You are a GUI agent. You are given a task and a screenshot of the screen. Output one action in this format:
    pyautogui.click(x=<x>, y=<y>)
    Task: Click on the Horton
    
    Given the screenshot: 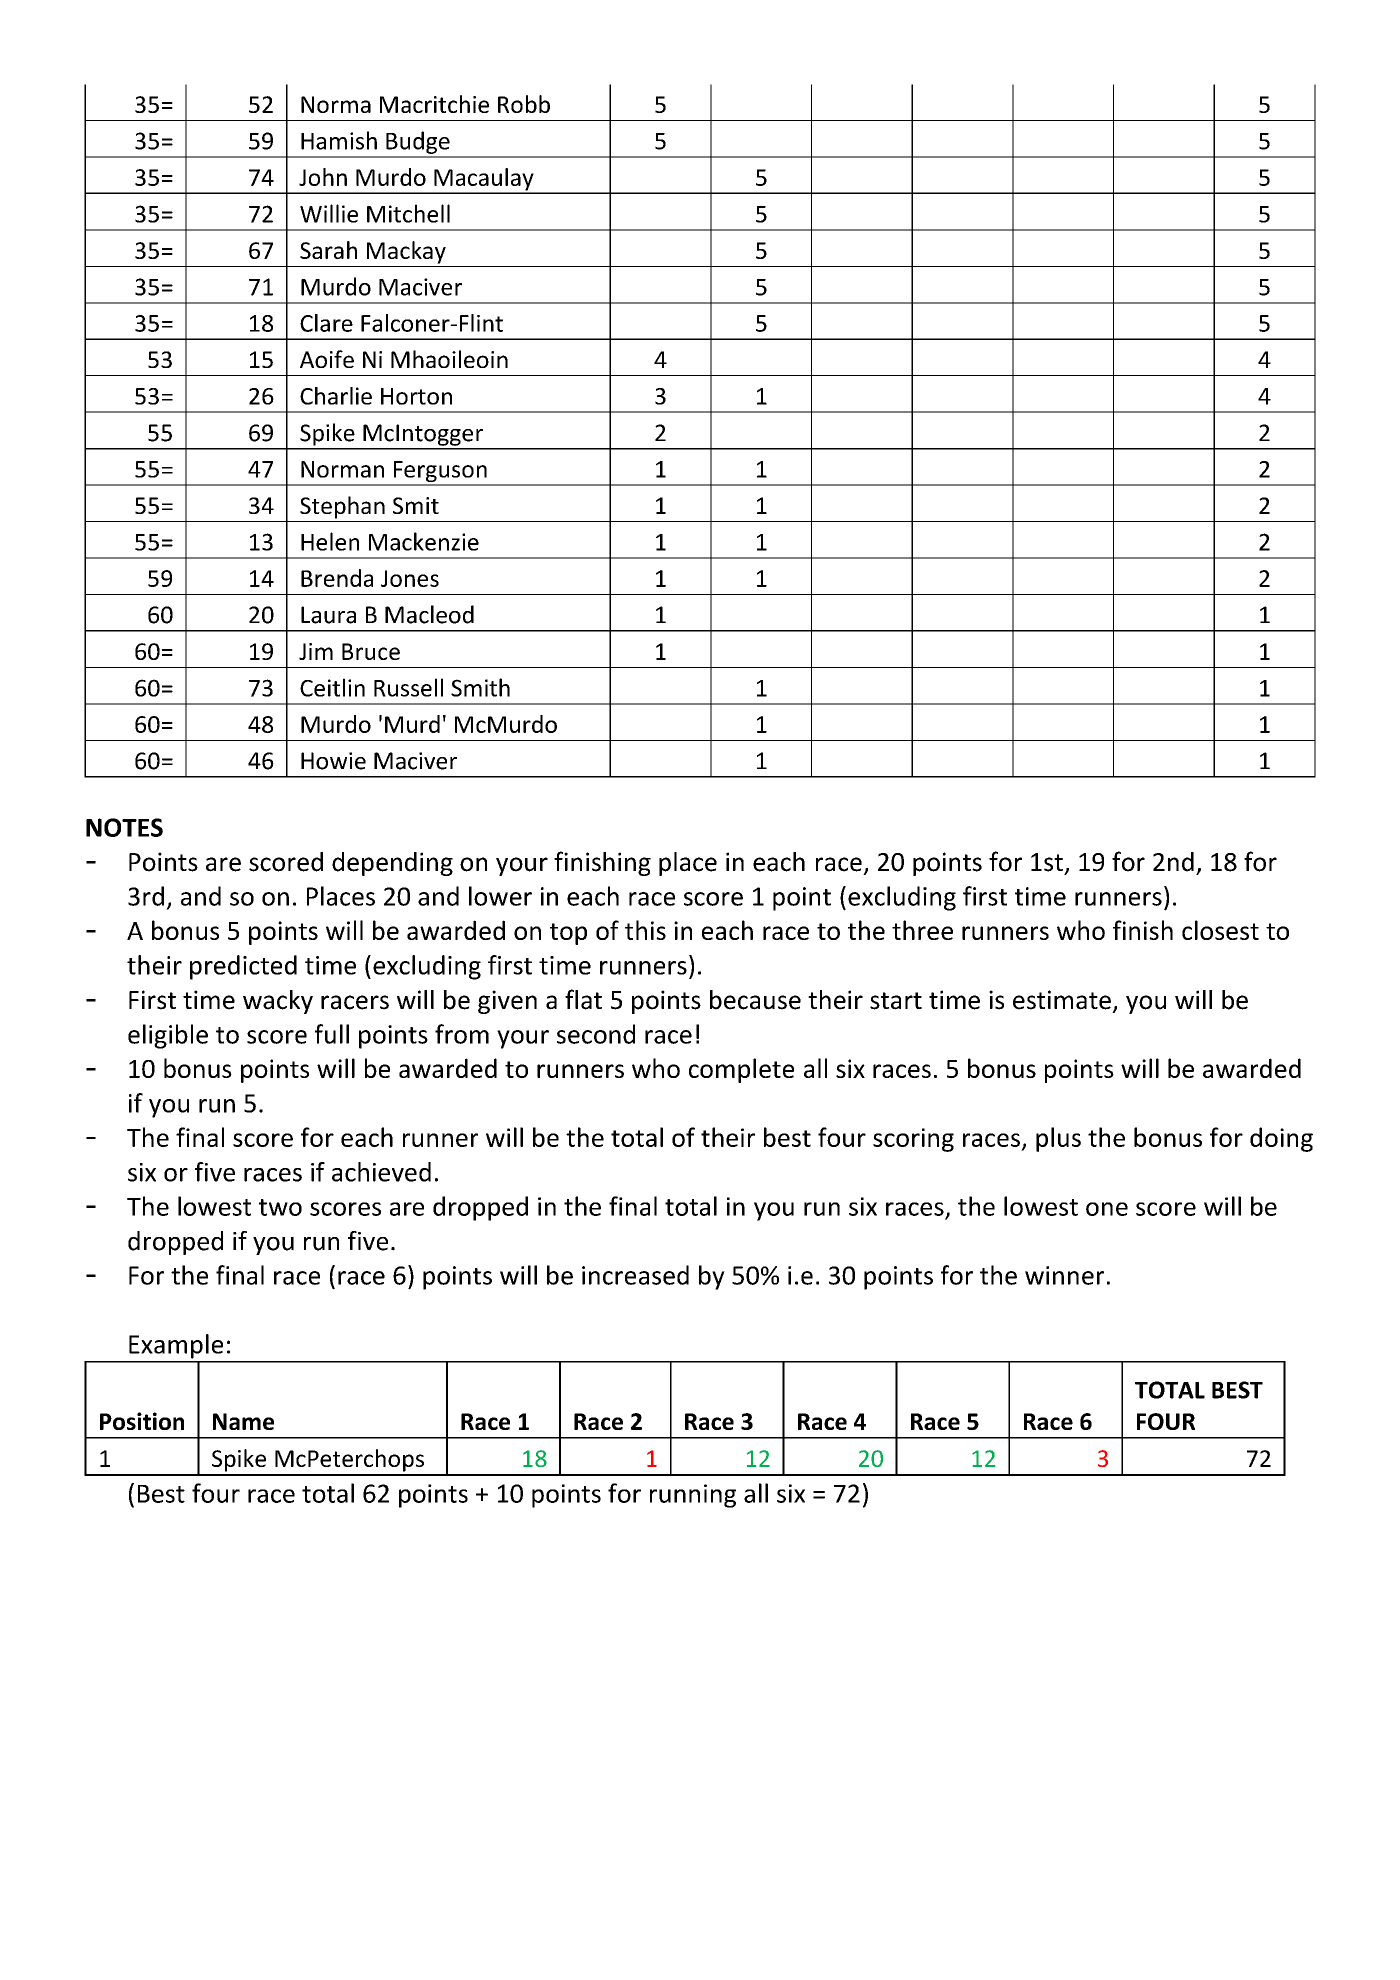 What is the action you would take?
    pyautogui.click(x=416, y=396)
